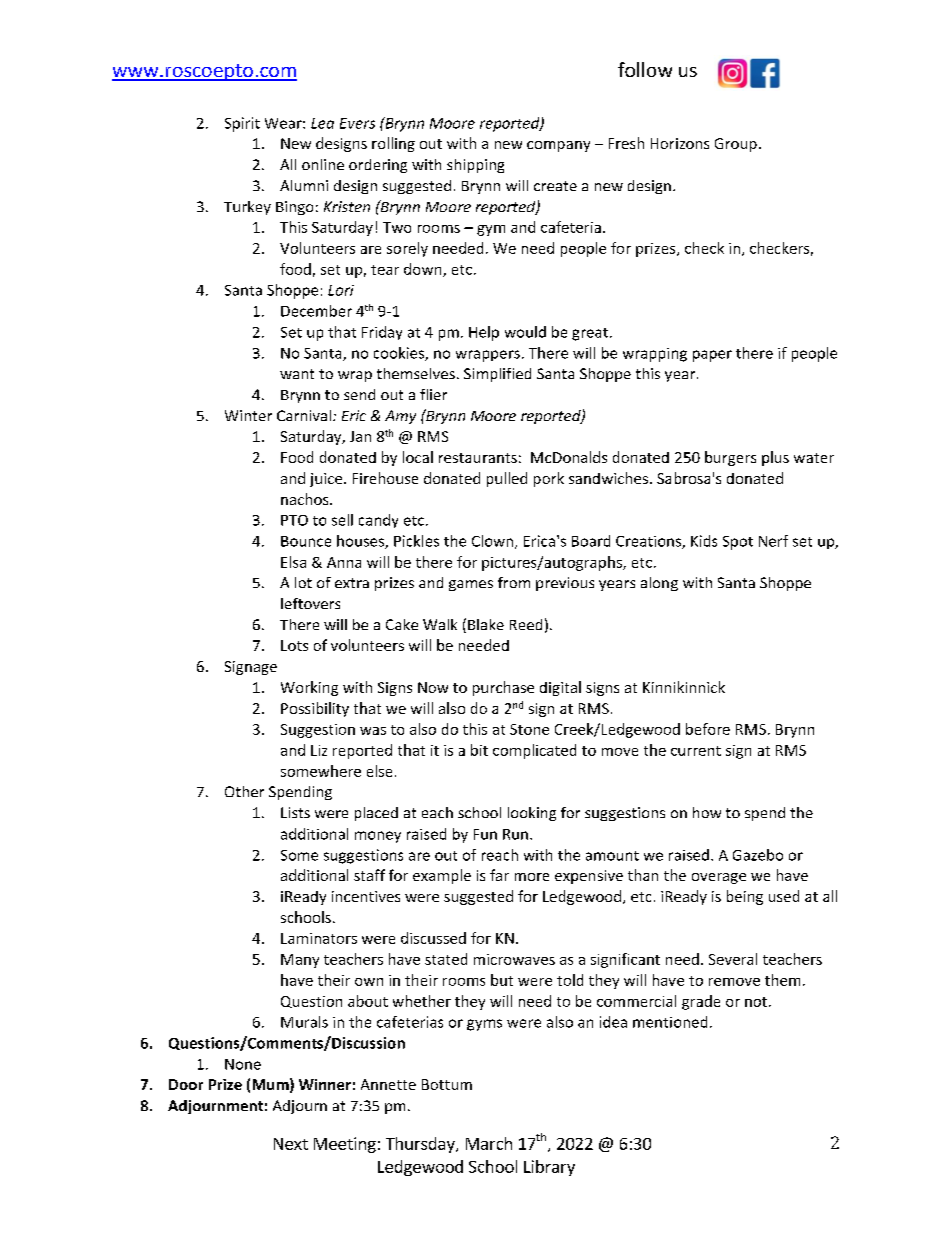 This document has width=952, height=1233. Describe the element at coordinates (736, 145) in the document. I see `Group` at that location.
